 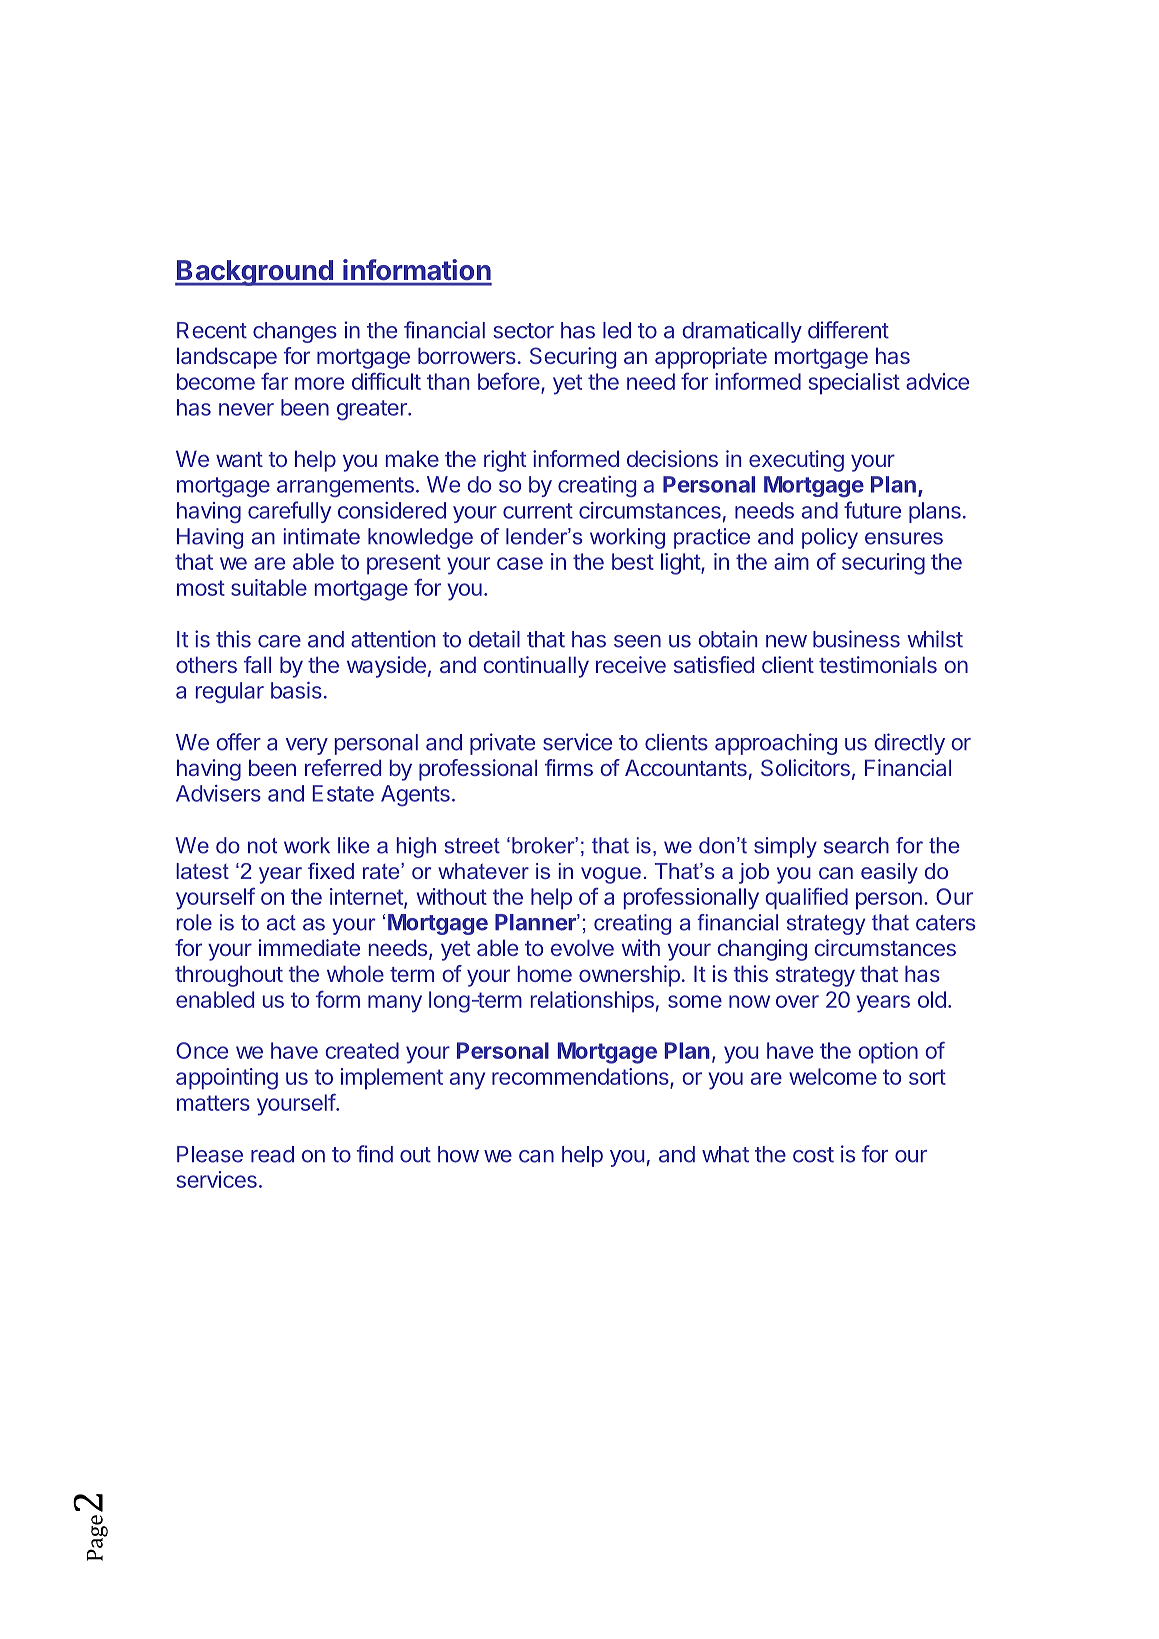 What do you see at coordinates (909, 744) in the screenshot?
I see `directly` at bounding box center [909, 744].
